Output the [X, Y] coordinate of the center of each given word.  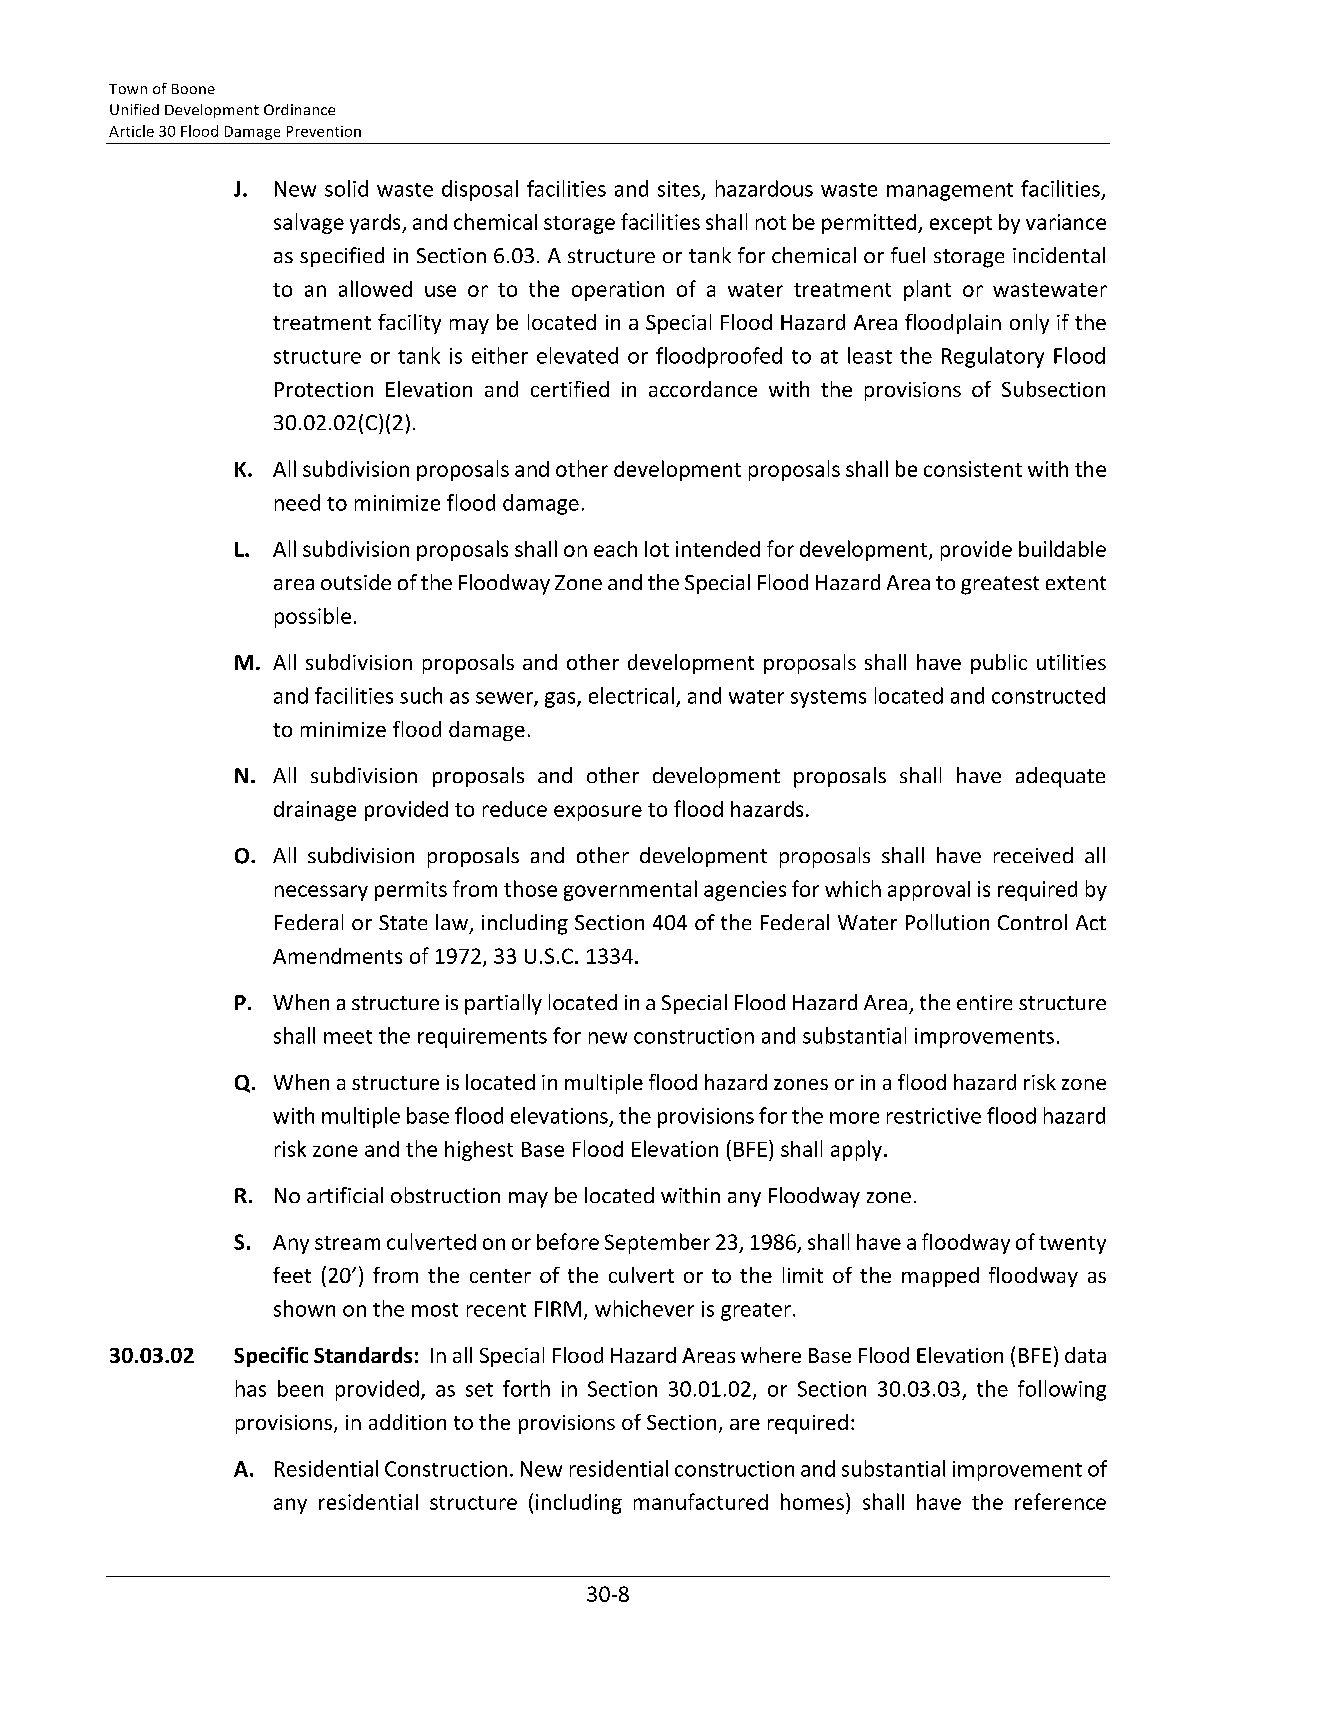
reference [1060, 1501]
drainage [315, 811]
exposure [598, 813]
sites [679, 189]
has [251, 1388]
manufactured [701, 1501]
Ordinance [299, 109]
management [950, 192]
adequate [1060, 777]
